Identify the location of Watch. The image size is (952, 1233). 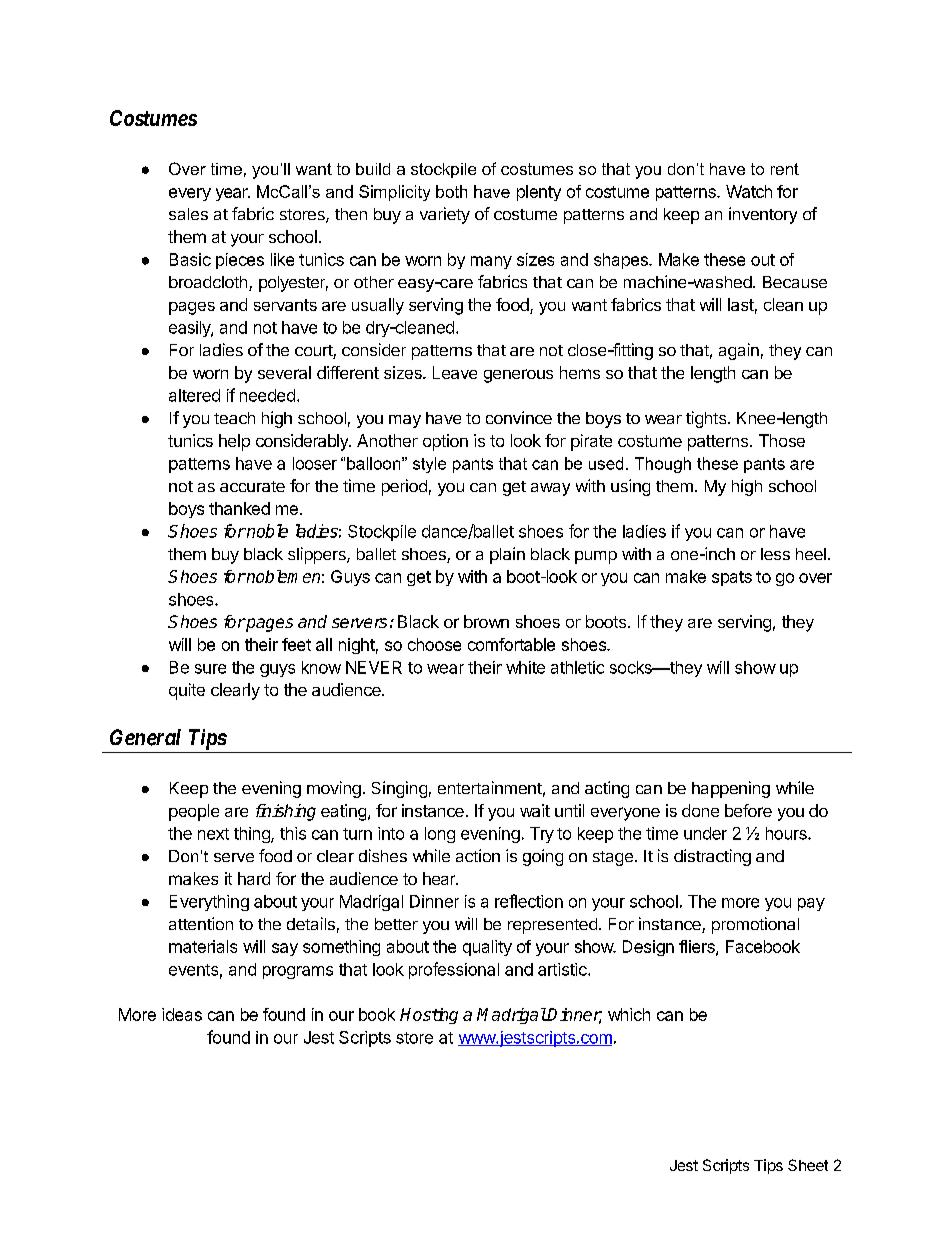
(749, 191).
